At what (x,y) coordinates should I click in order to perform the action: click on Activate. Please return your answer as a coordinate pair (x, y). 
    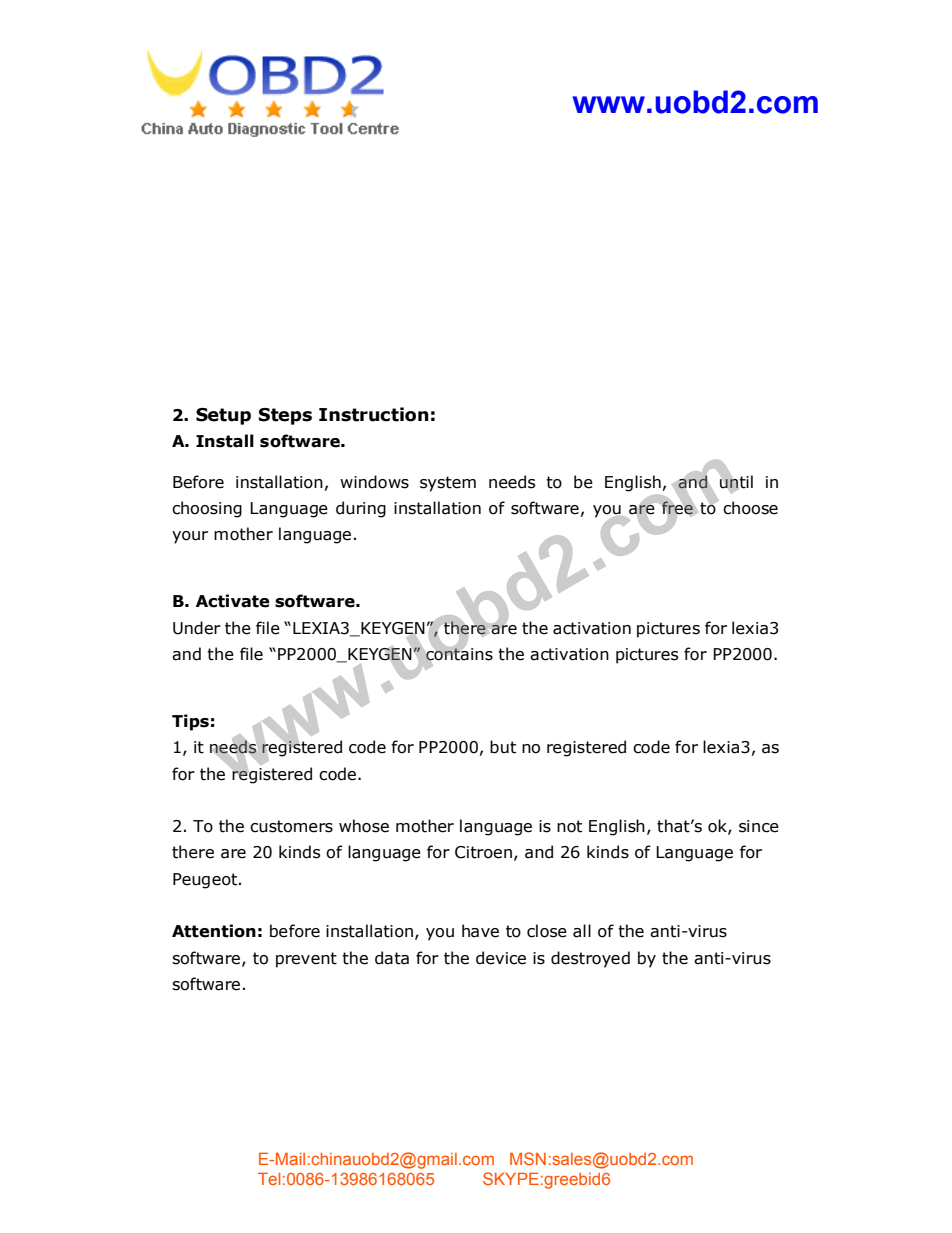
    Looking at the image, I should click on (232, 601).
